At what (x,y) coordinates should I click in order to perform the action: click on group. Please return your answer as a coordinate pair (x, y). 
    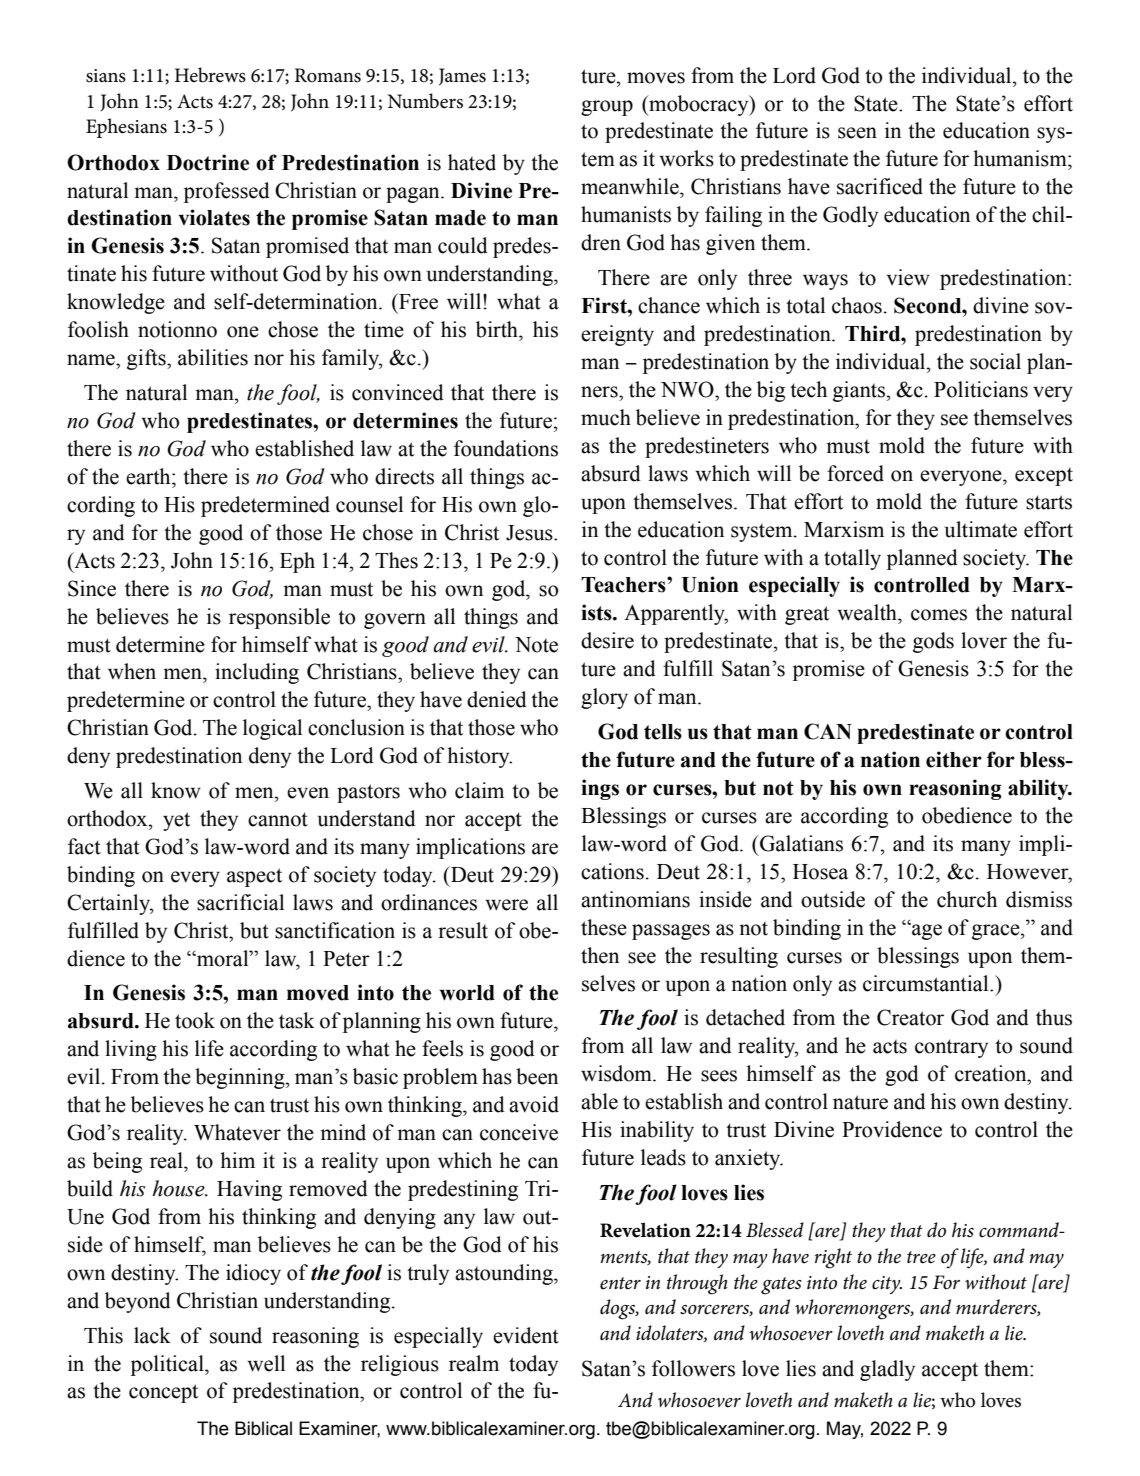
    Looking at the image, I should click on (607, 108).
